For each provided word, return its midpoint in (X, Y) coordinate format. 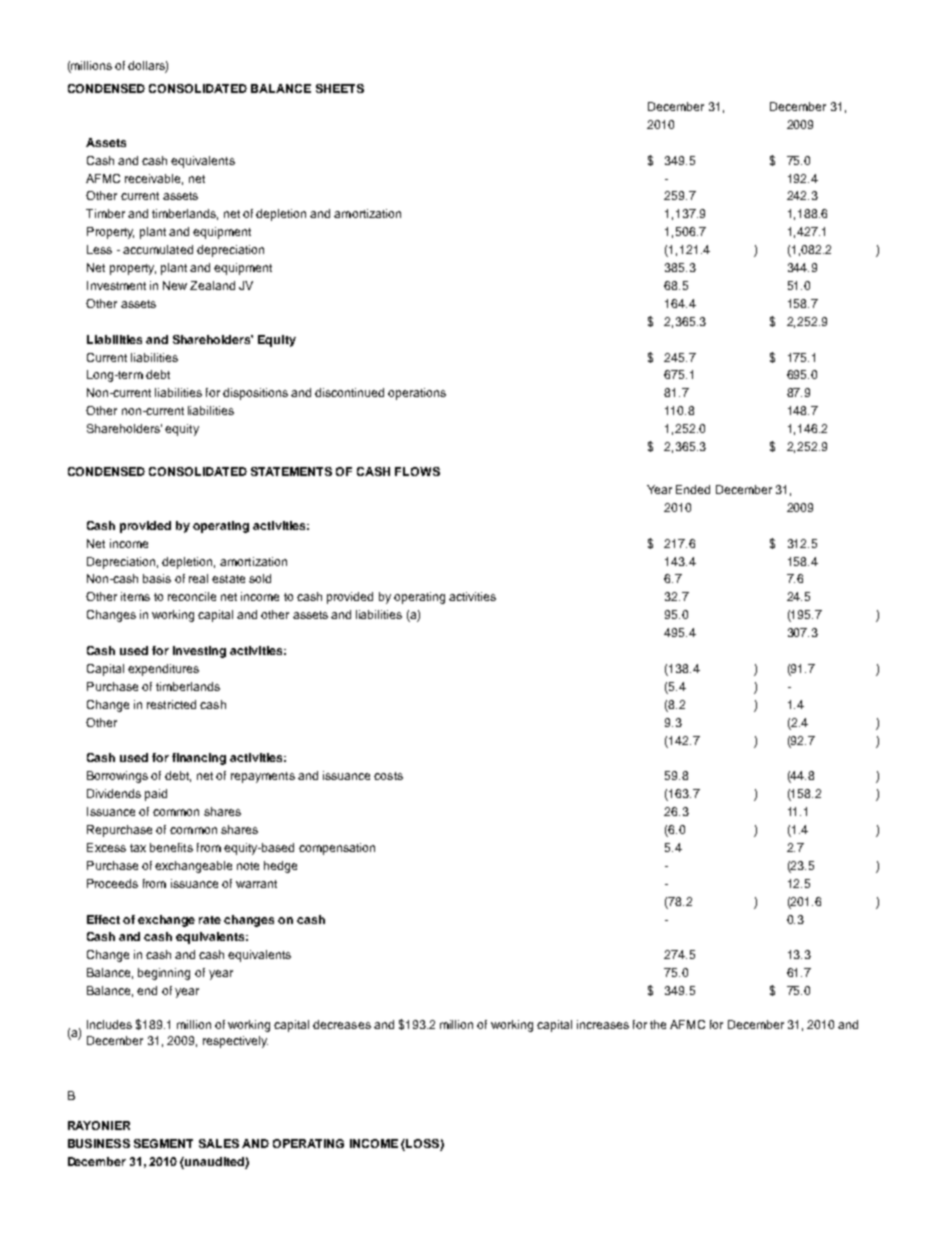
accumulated (158, 249)
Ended (693, 489)
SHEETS (340, 88)
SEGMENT (163, 1143)
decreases (342, 1024)
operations (417, 394)
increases (603, 1024)
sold (260, 578)
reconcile (192, 596)
